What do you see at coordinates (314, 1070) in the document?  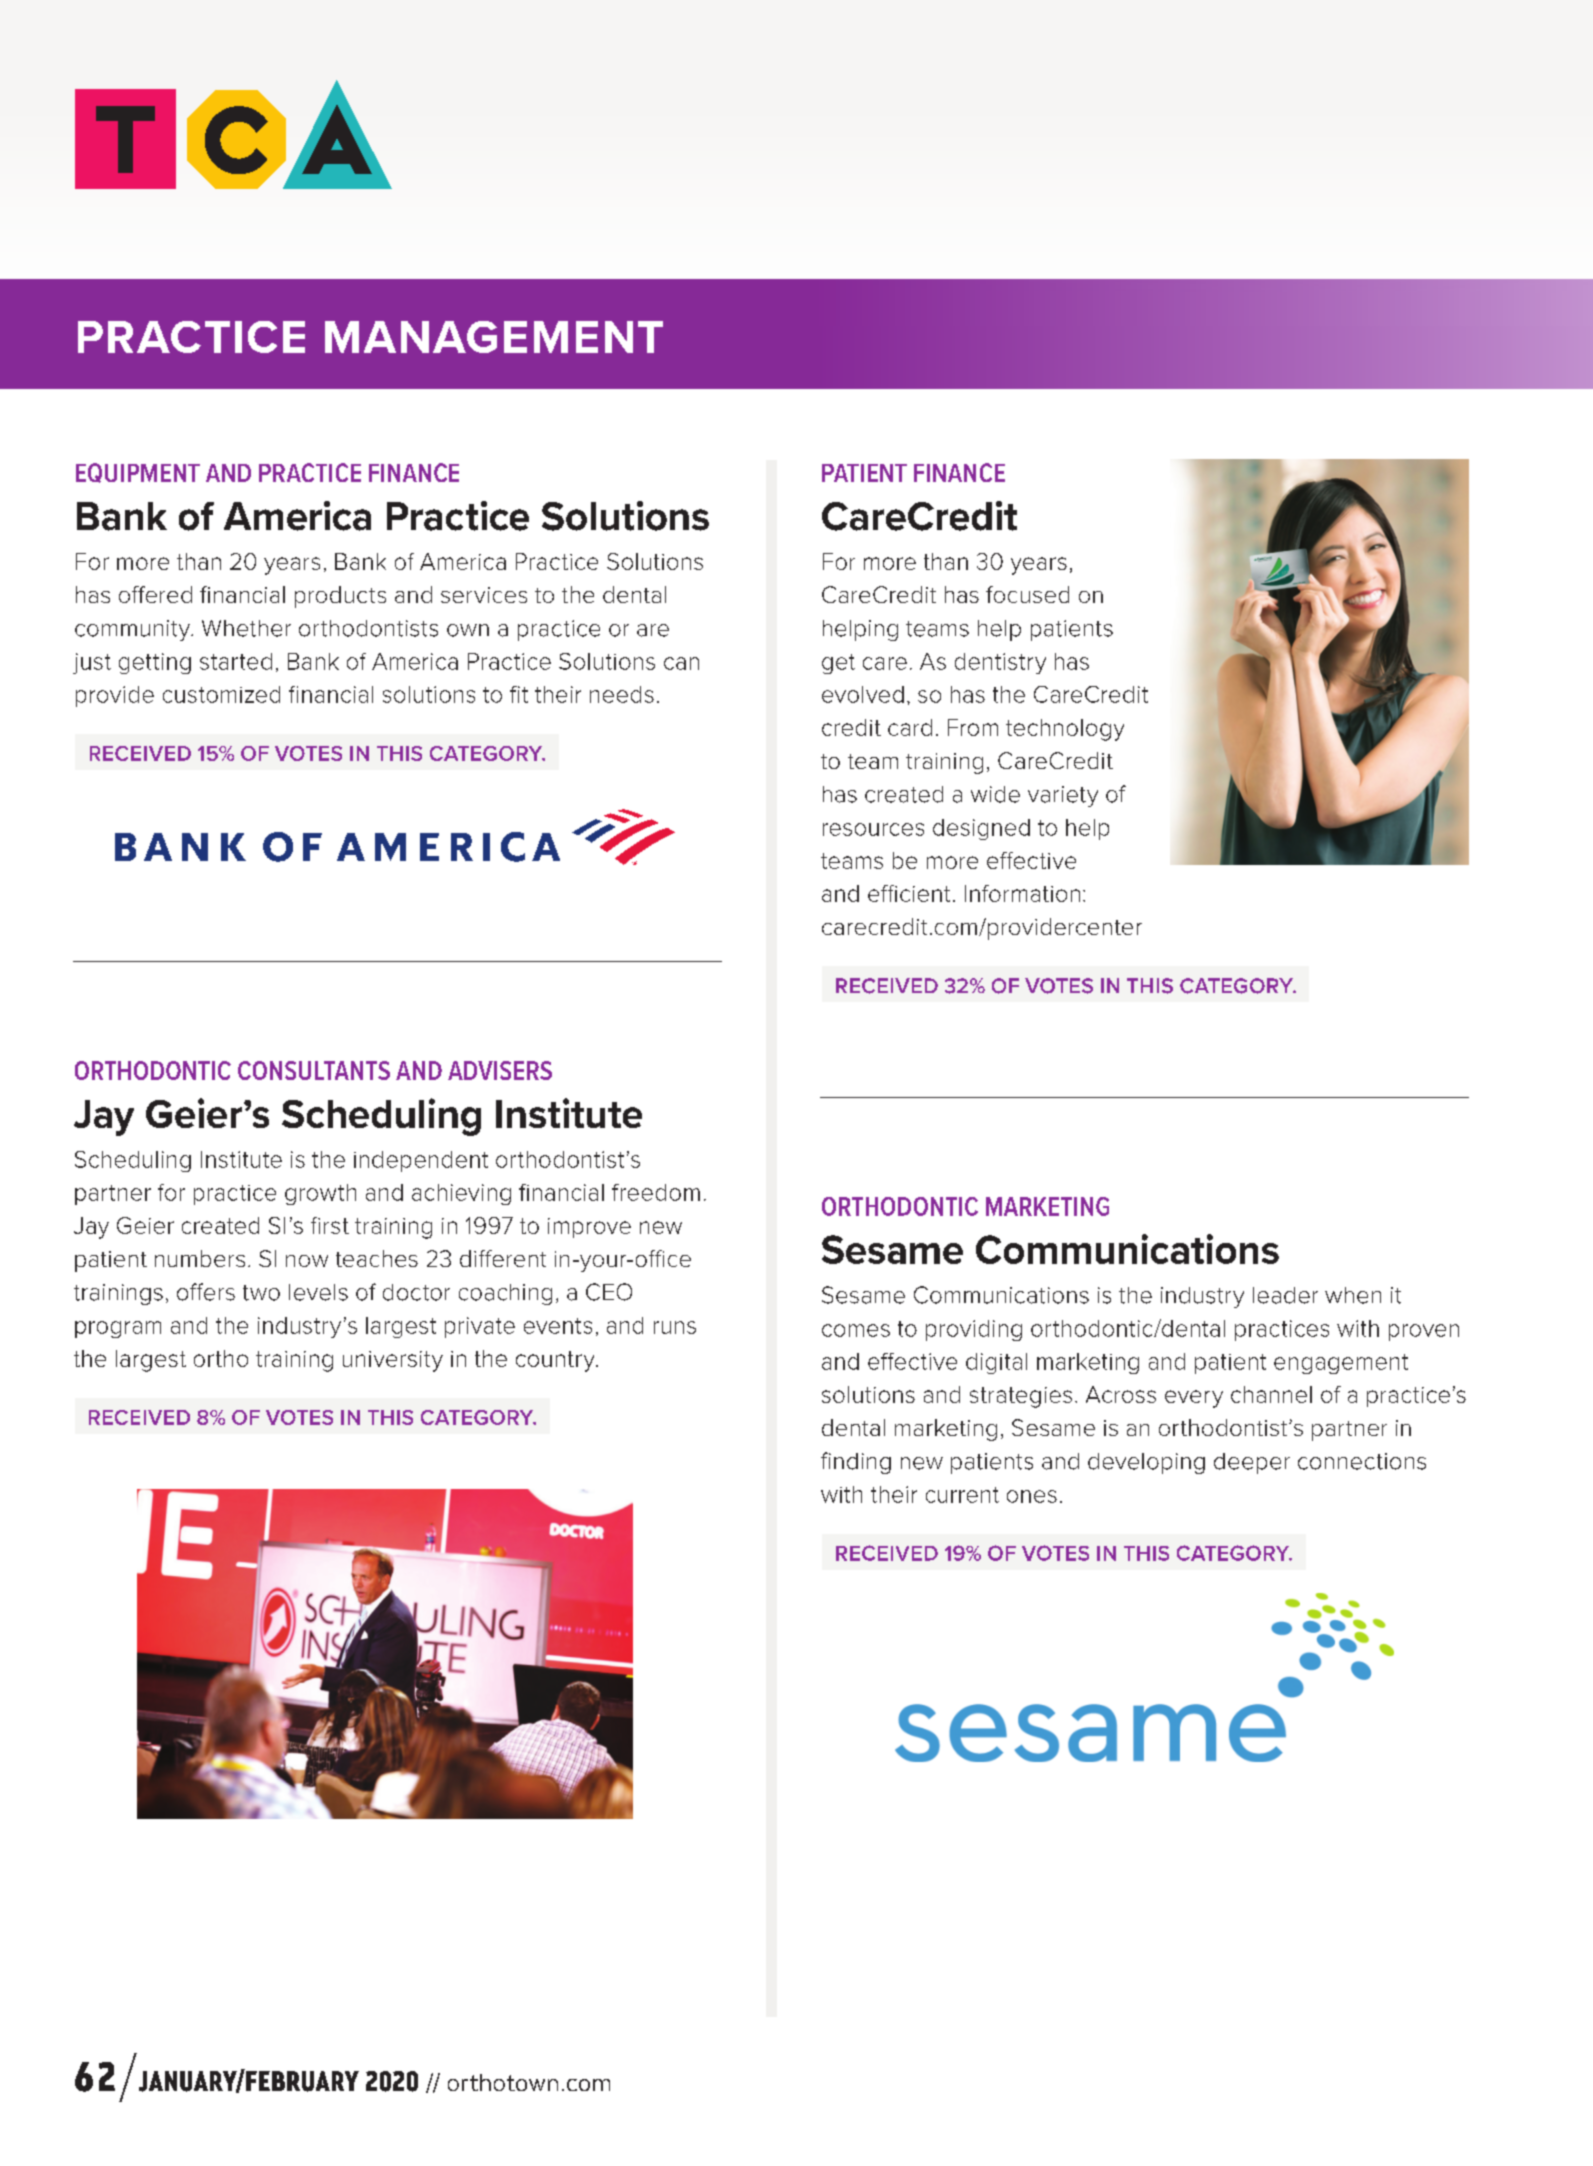 I see `CONSULTANTS` at bounding box center [314, 1070].
